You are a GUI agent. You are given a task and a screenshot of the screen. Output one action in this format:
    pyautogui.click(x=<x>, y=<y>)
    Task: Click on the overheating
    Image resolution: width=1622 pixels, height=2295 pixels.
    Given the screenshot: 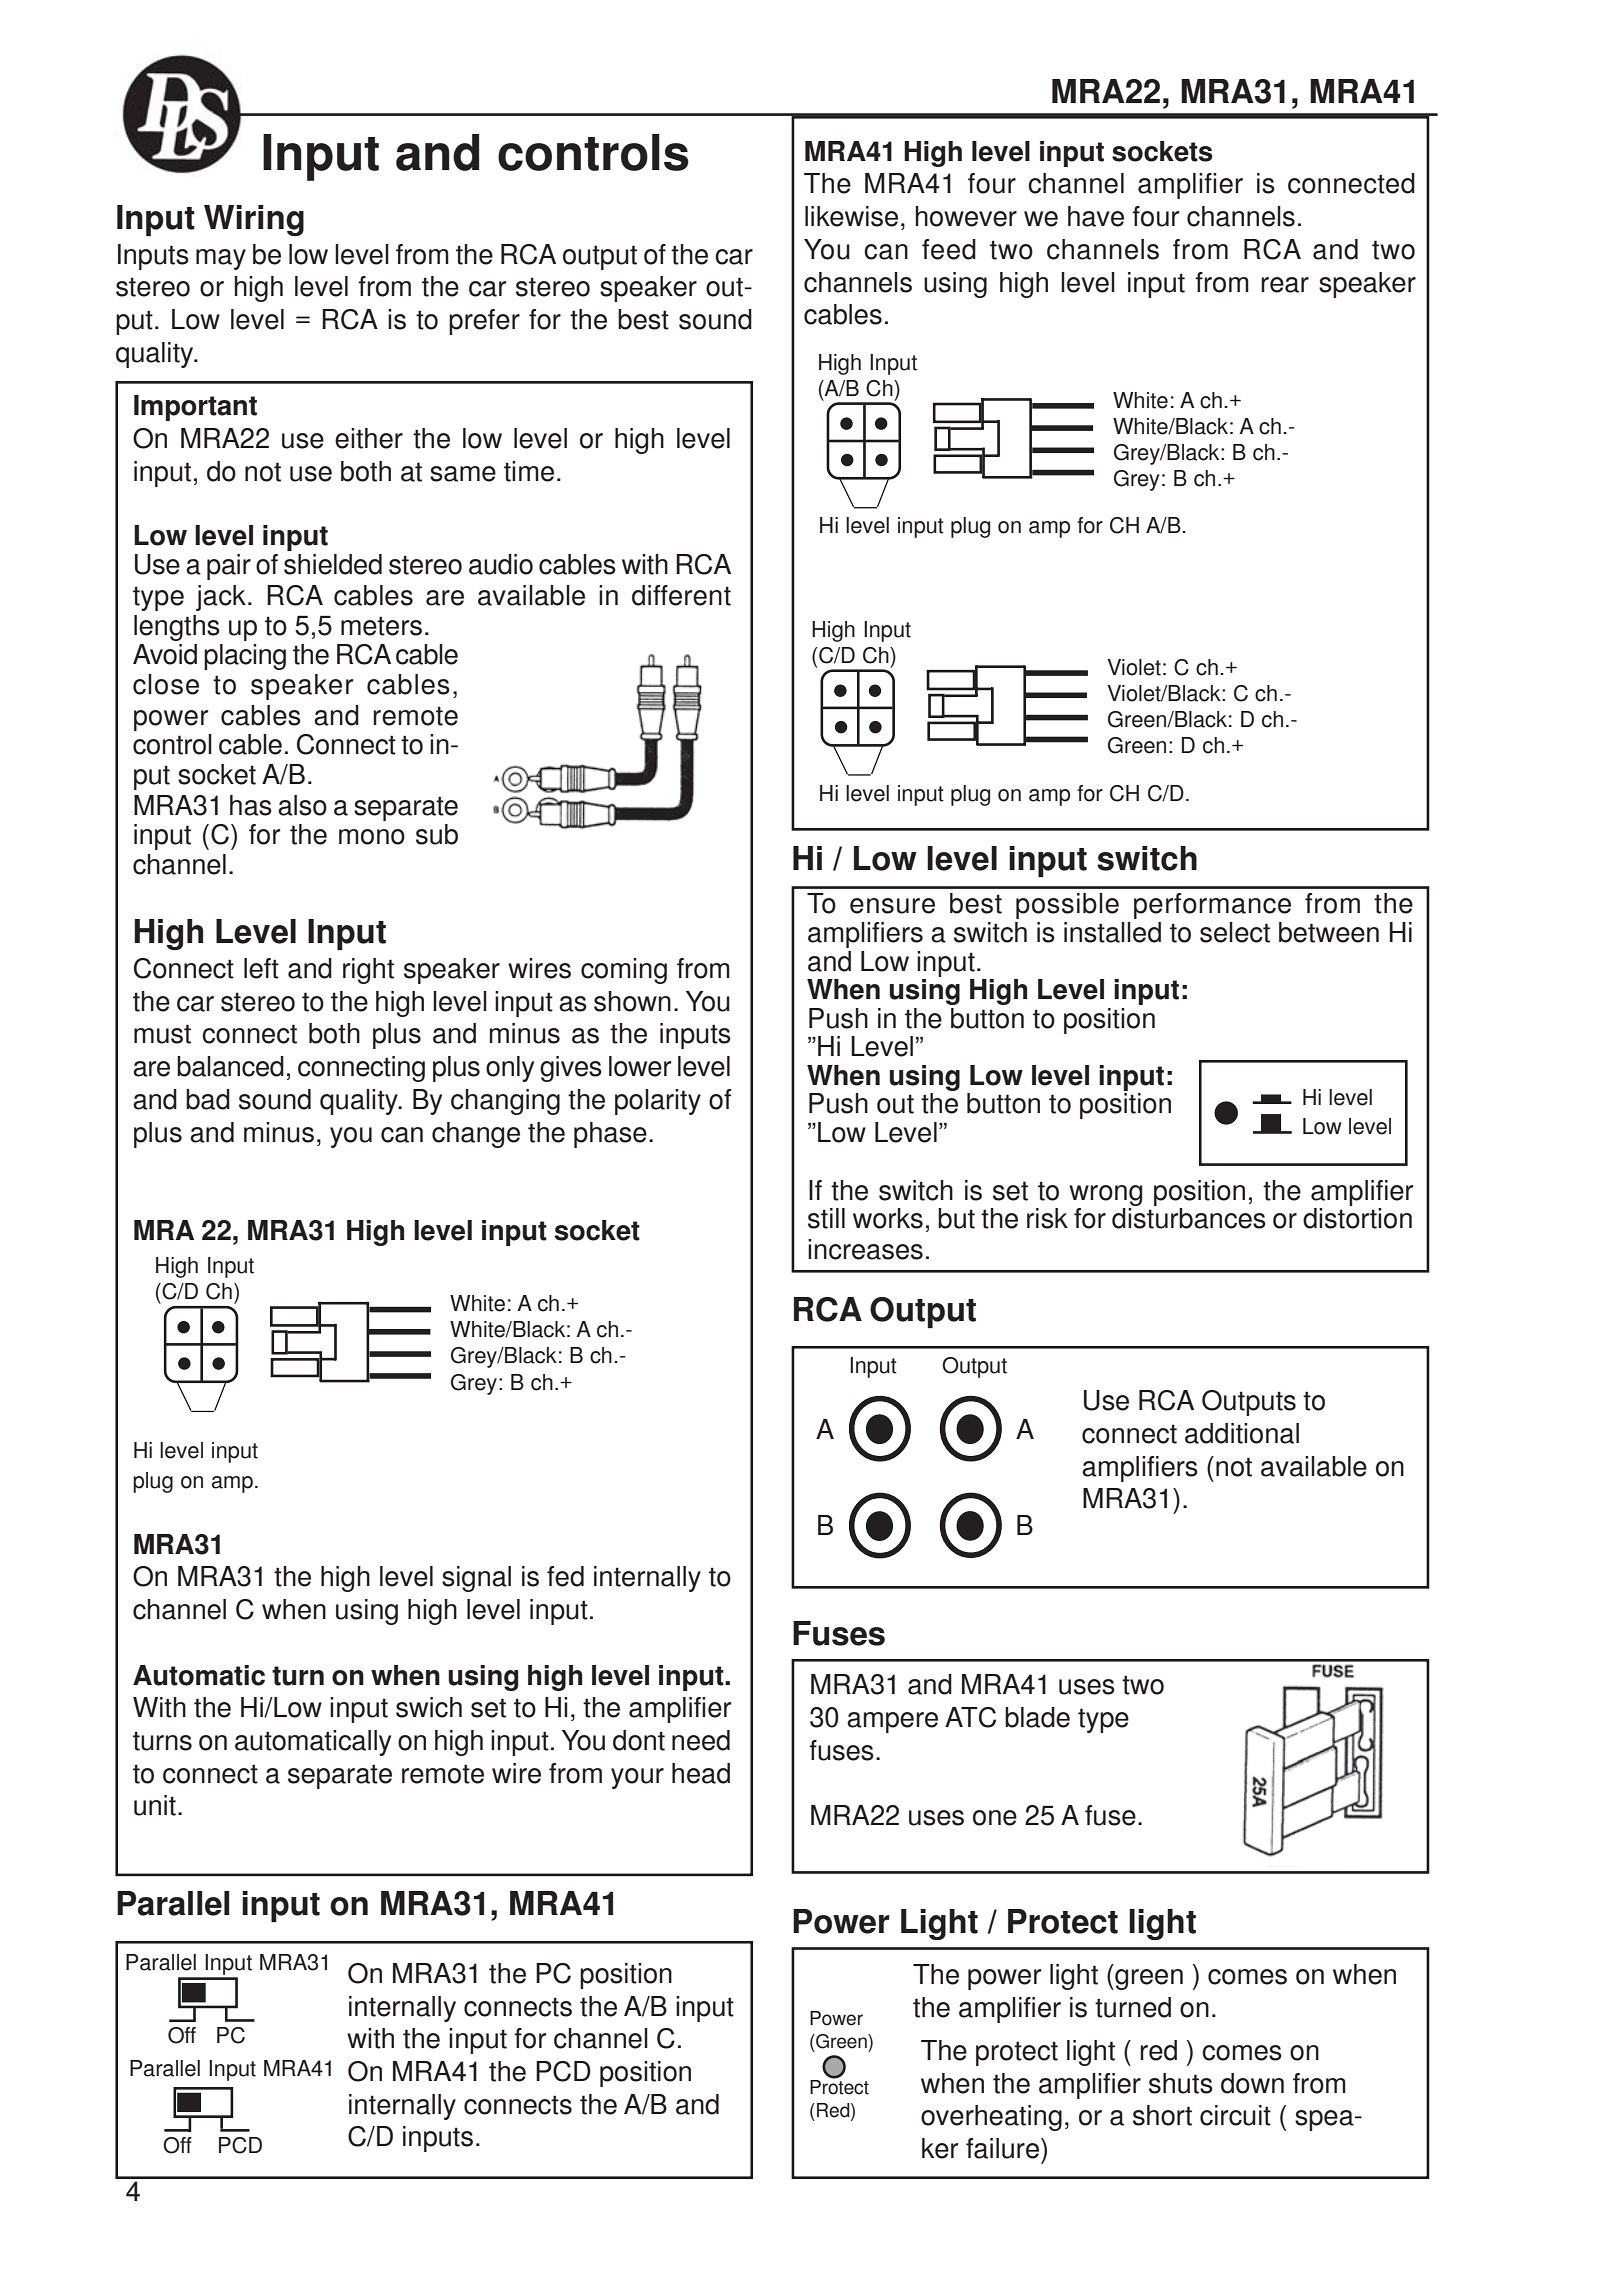 What is the action you would take?
    pyautogui.click(x=991, y=2118)
